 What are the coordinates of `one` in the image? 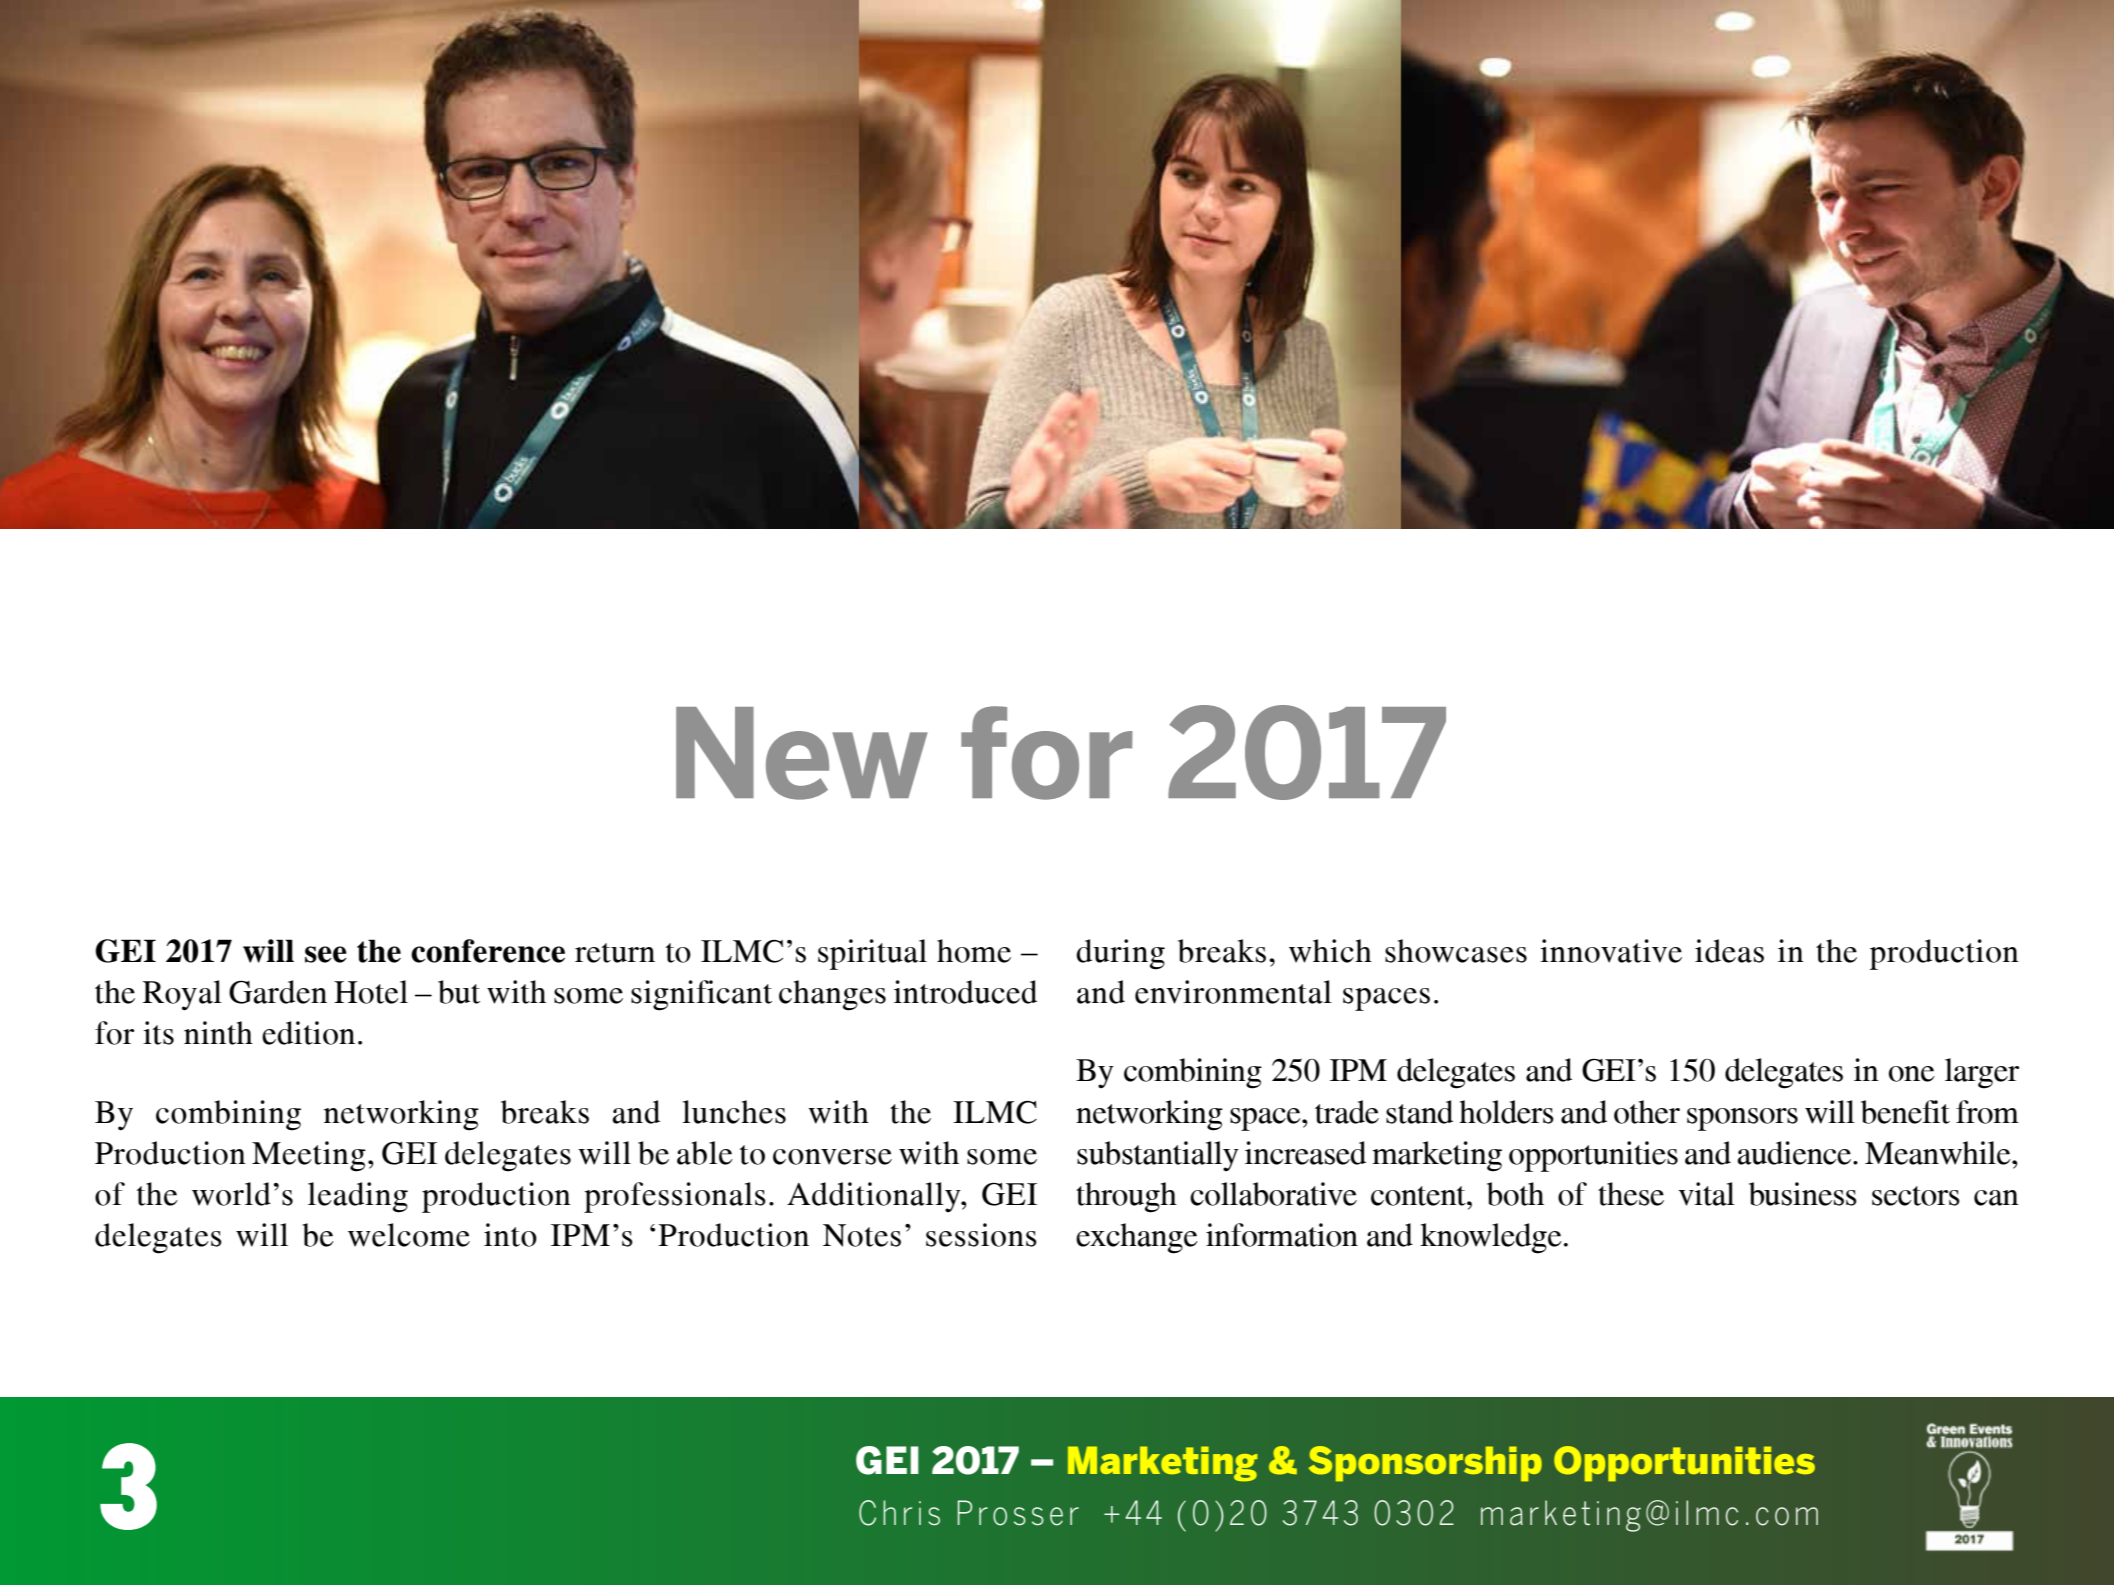 It's located at (1912, 1074).
